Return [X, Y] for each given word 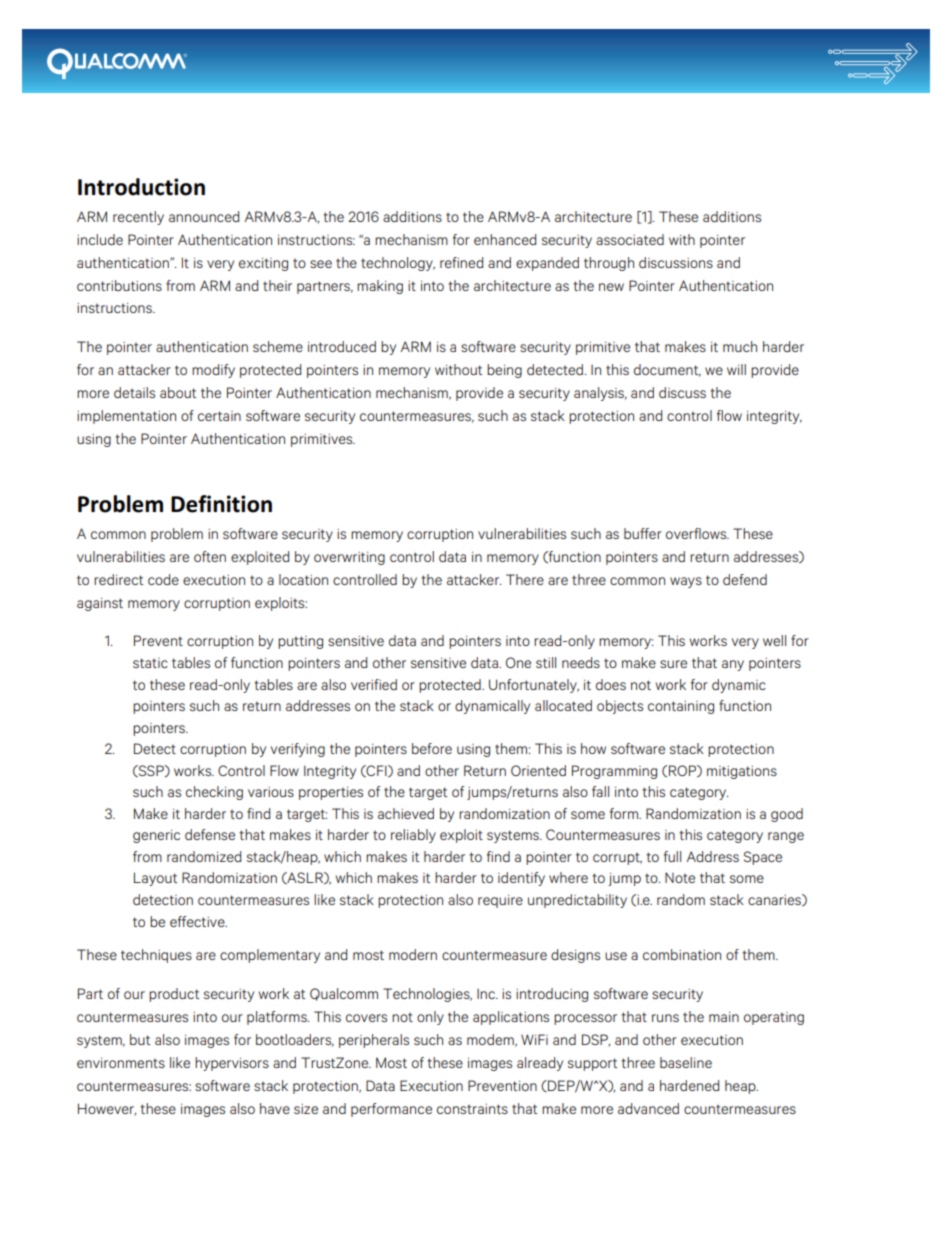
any [733, 665]
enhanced [505, 239]
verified [374, 684]
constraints [472, 1109]
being [504, 371]
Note [680, 877]
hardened [689, 1085]
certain [219, 416]
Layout [155, 879]
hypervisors [232, 1064]
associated [630, 239]
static [150, 663]
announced [204, 216]
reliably [413, 836]
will [736, 369]
